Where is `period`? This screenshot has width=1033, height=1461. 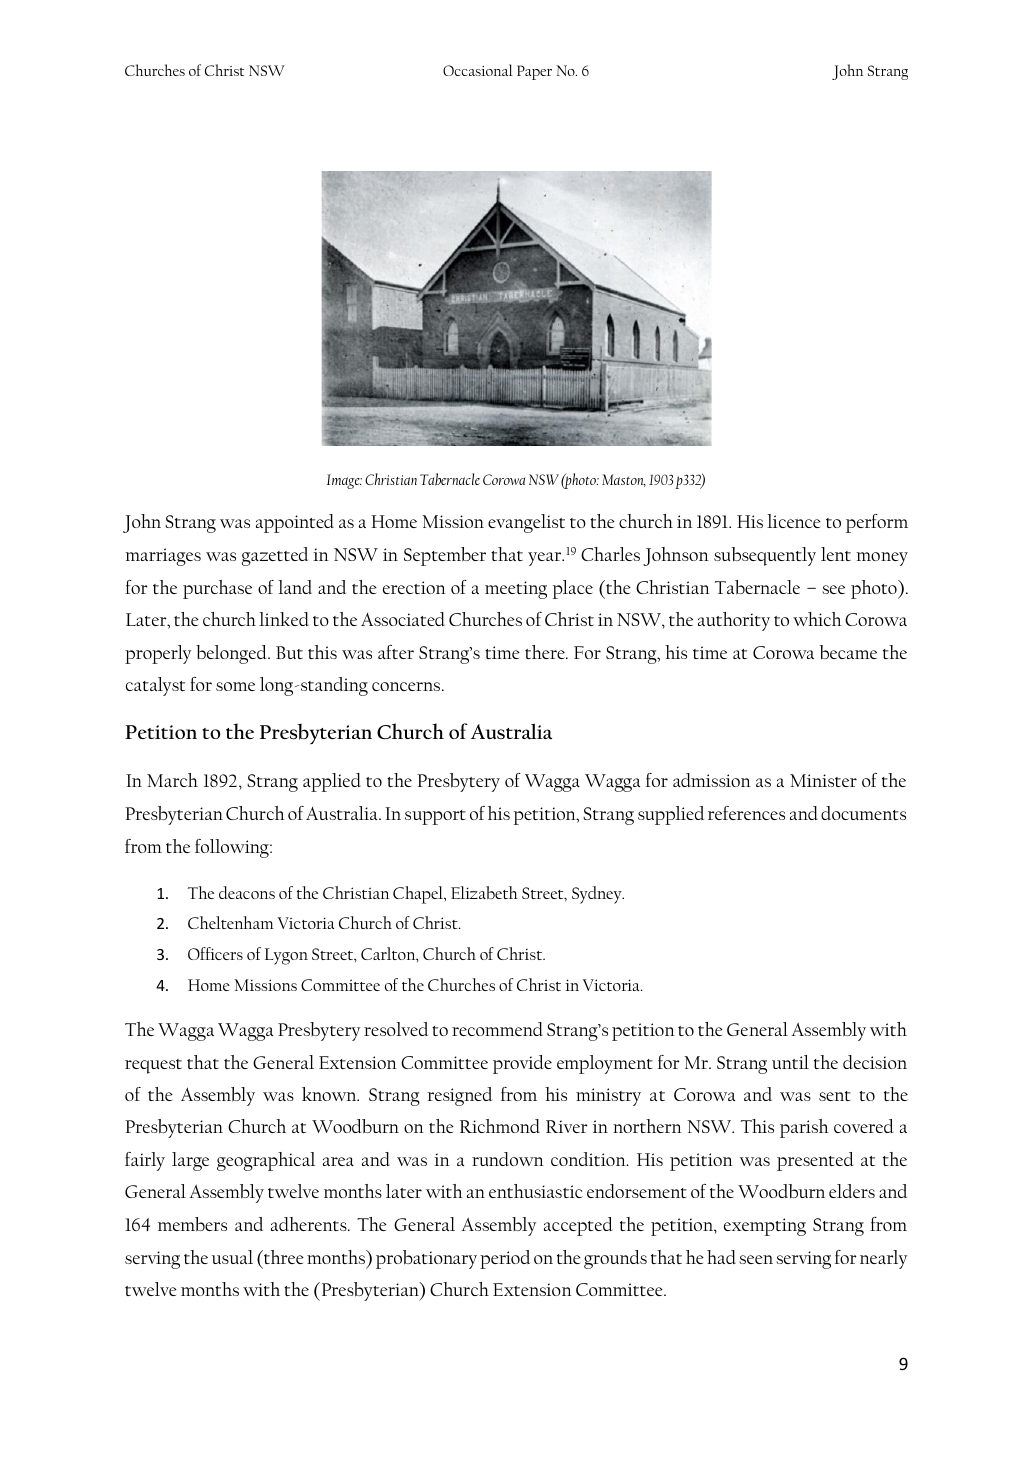
period is located at coordinates (505, 1259).
